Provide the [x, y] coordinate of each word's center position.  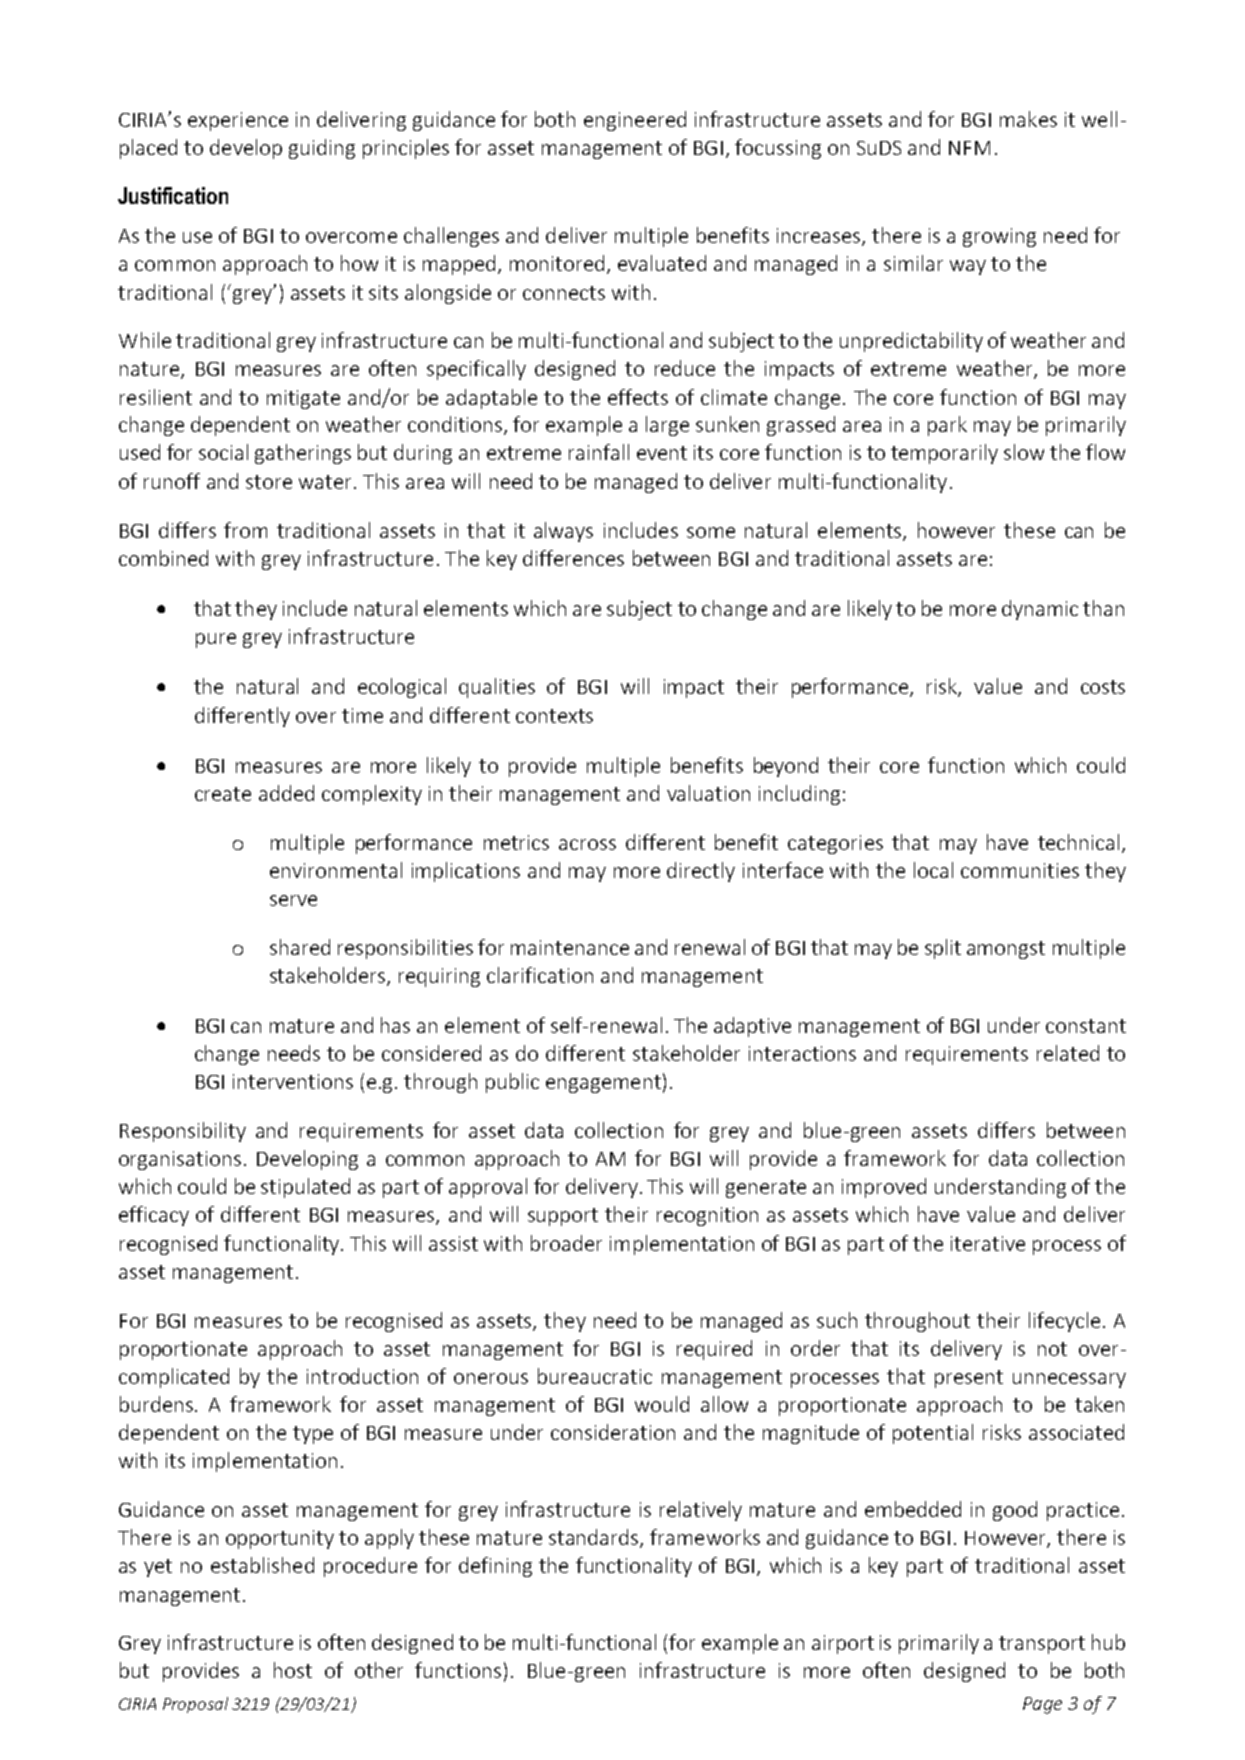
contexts [554, 716]
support [563, 1217]
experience [238, 121]
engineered [635, 121]
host [293, 1670]
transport [1042, 1645]
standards [595, 1538]
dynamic [1040, 610]
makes [1028, 119]
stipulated [305, 1188]
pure [216, 640]
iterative [988, 1243]
